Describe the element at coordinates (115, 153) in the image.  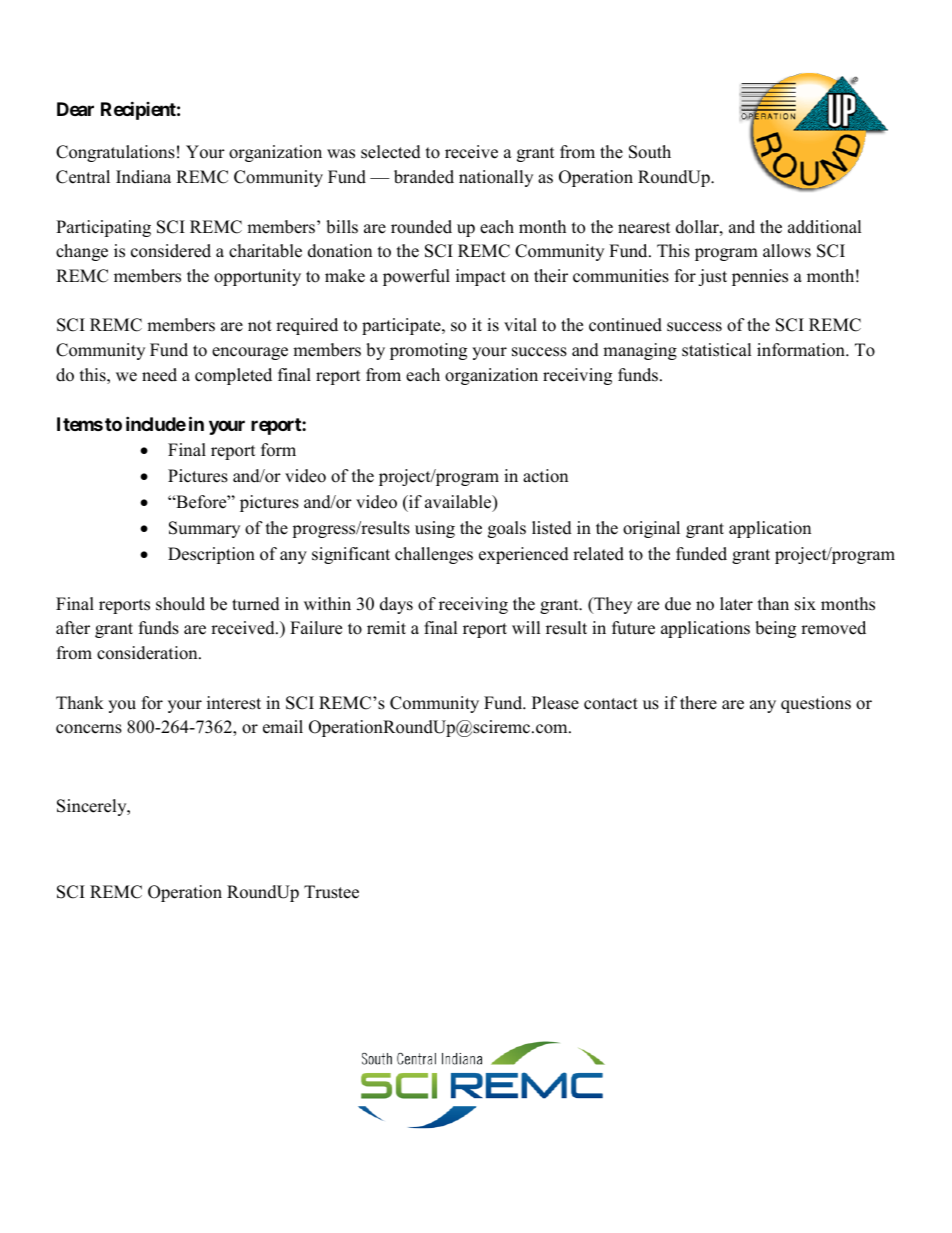
I see `Congratulations` at that location.
